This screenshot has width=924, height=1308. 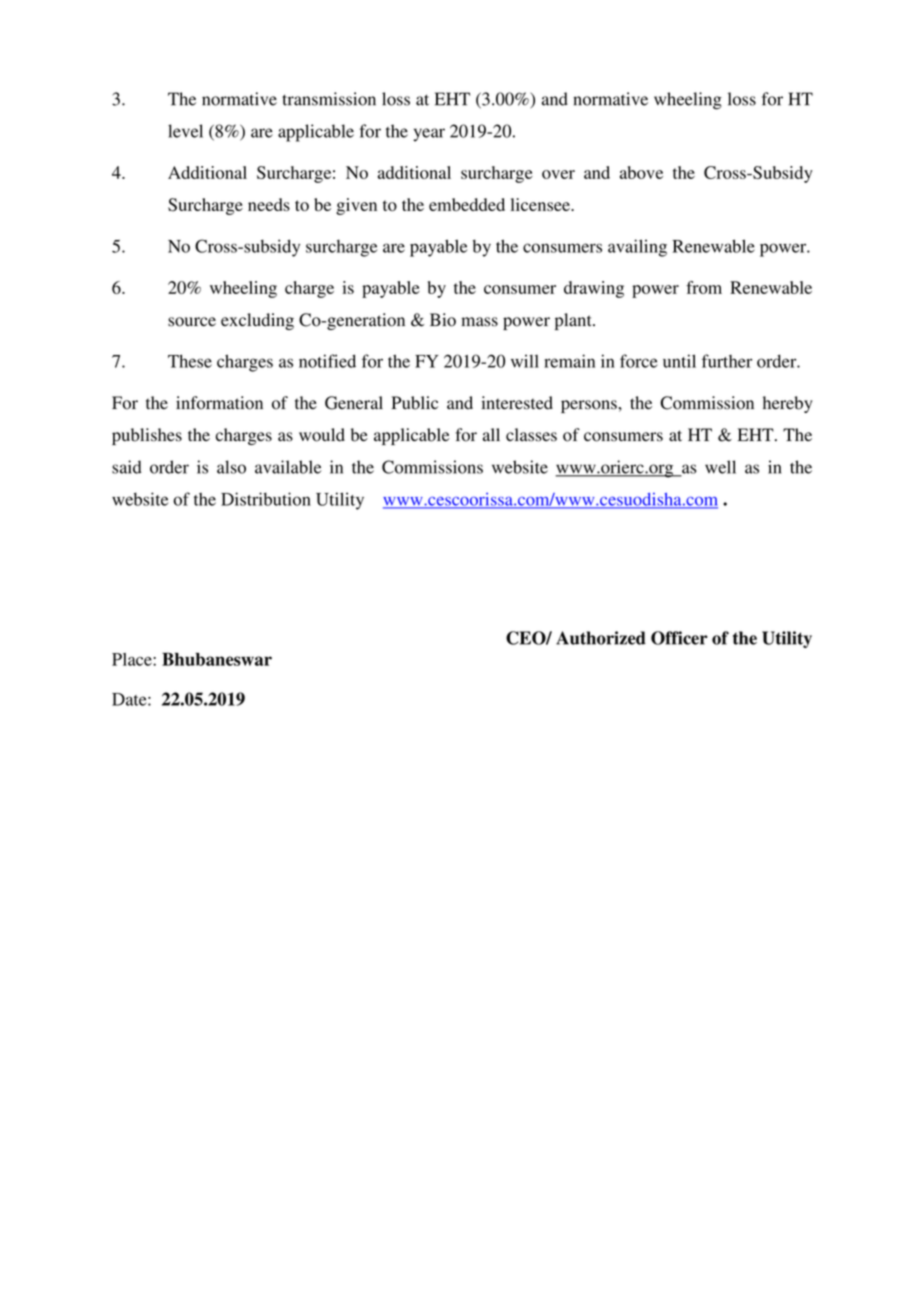 What do you see at coordinates (192, 322) in the screenshot?
I see `source` at bounding box center [192, 322].
